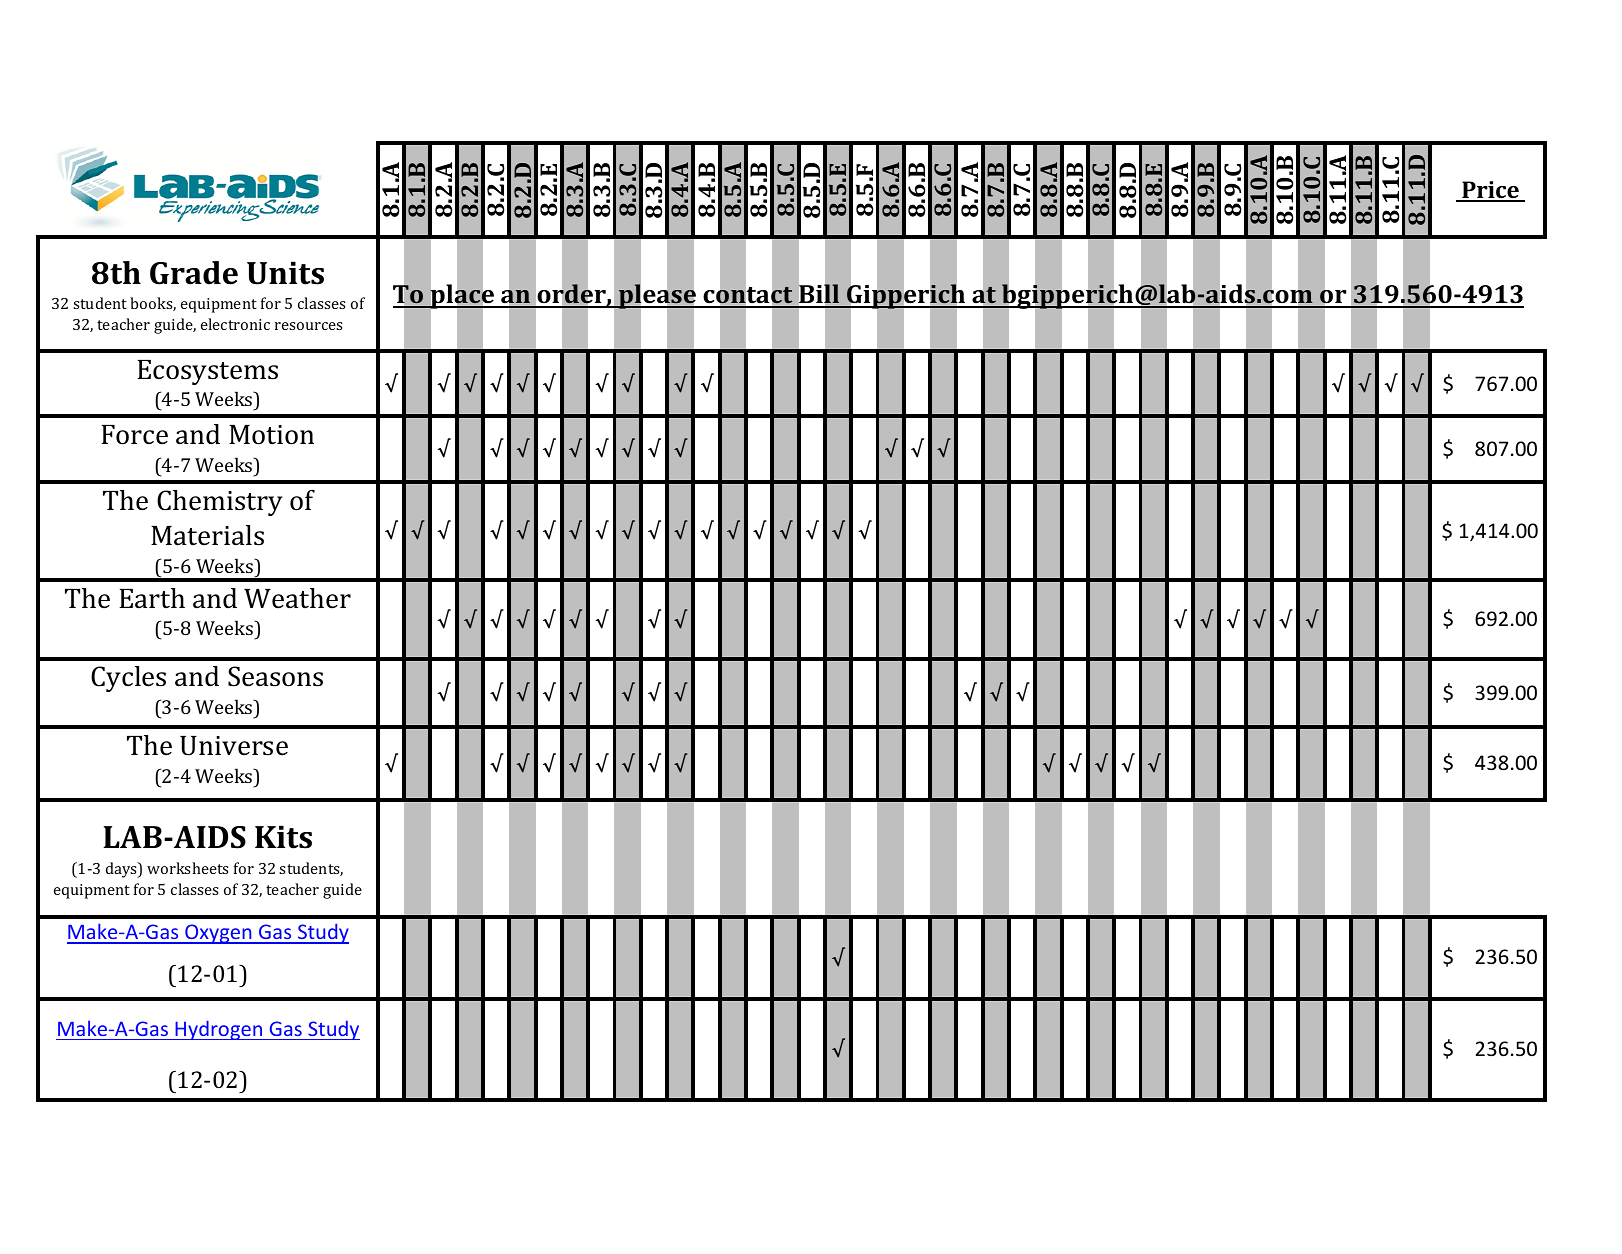  What do you see at coordinates (187, 868) in the page?
I see `worksheets` at bounding box center [187, 868].
